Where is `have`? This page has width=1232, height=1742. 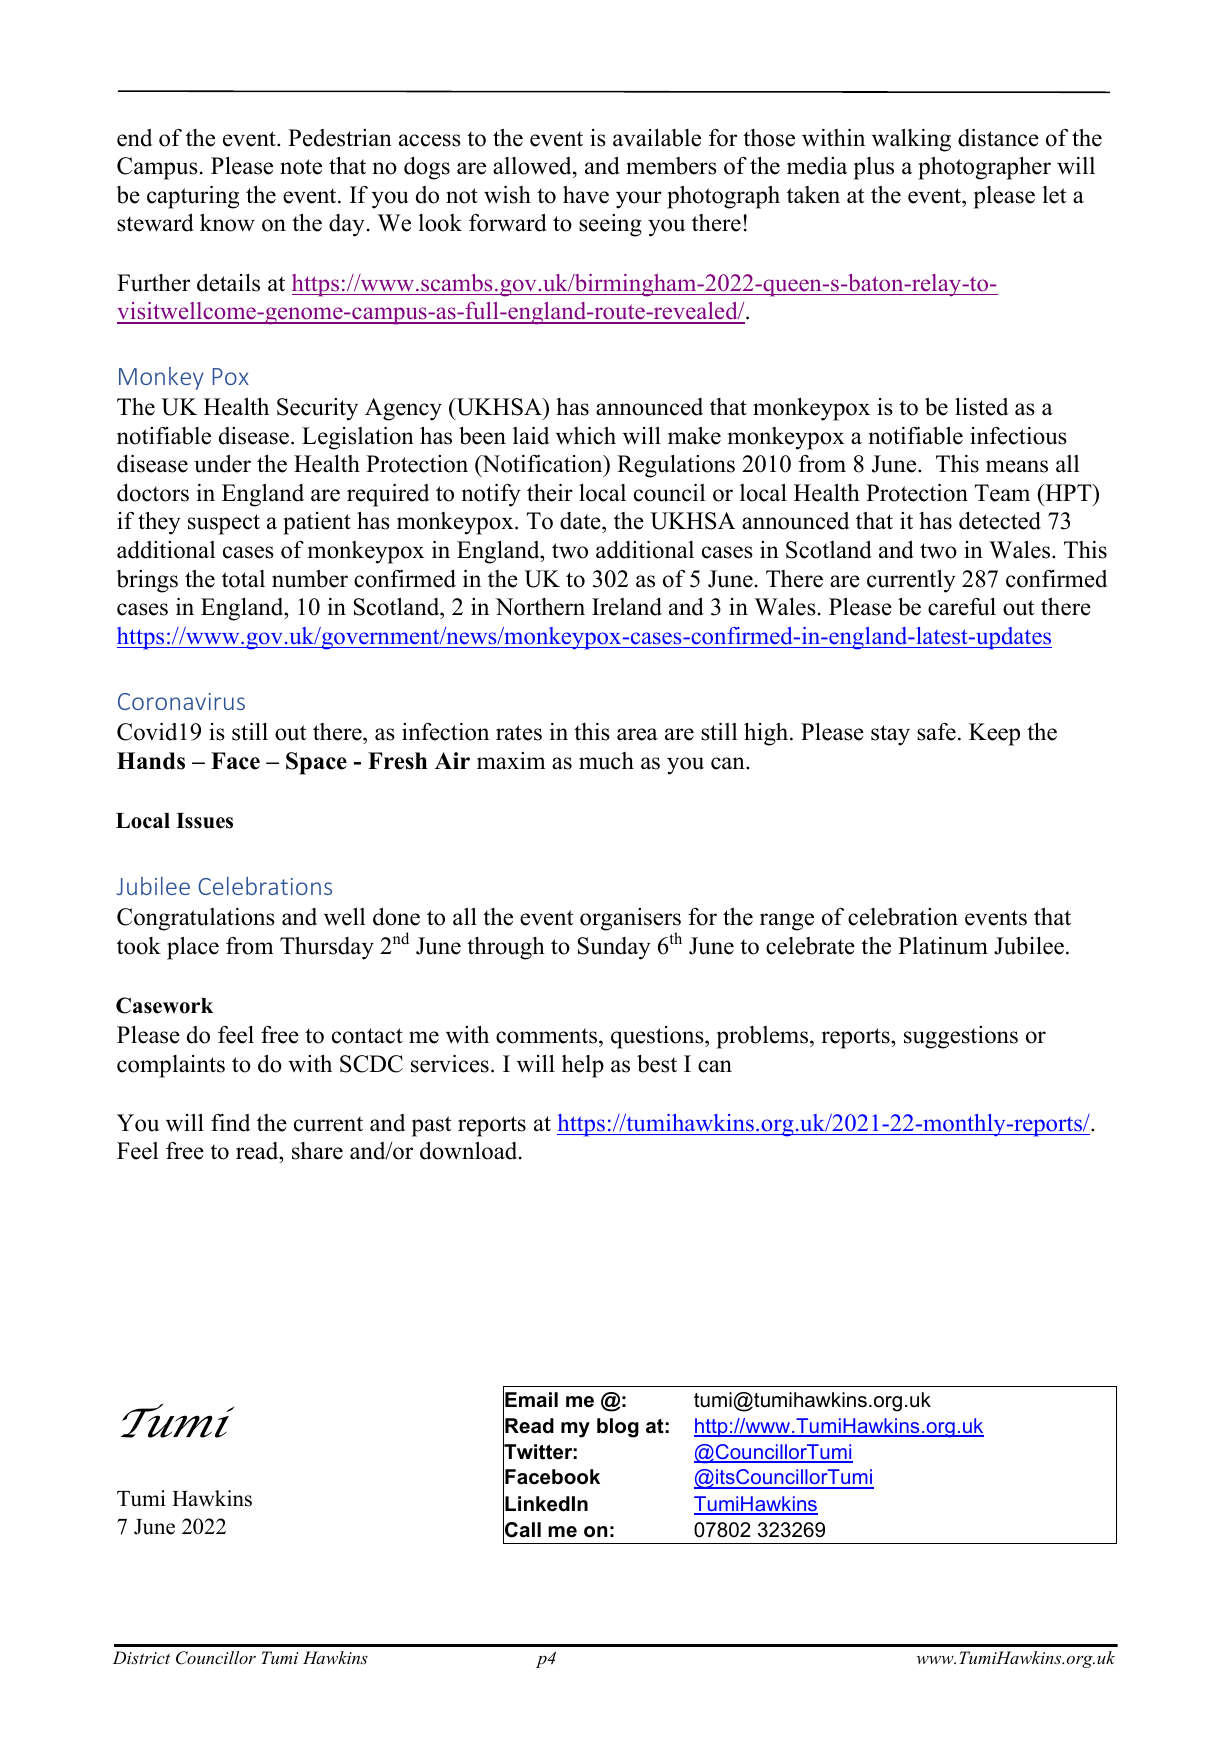
have is located at coordinates (586, 195).
